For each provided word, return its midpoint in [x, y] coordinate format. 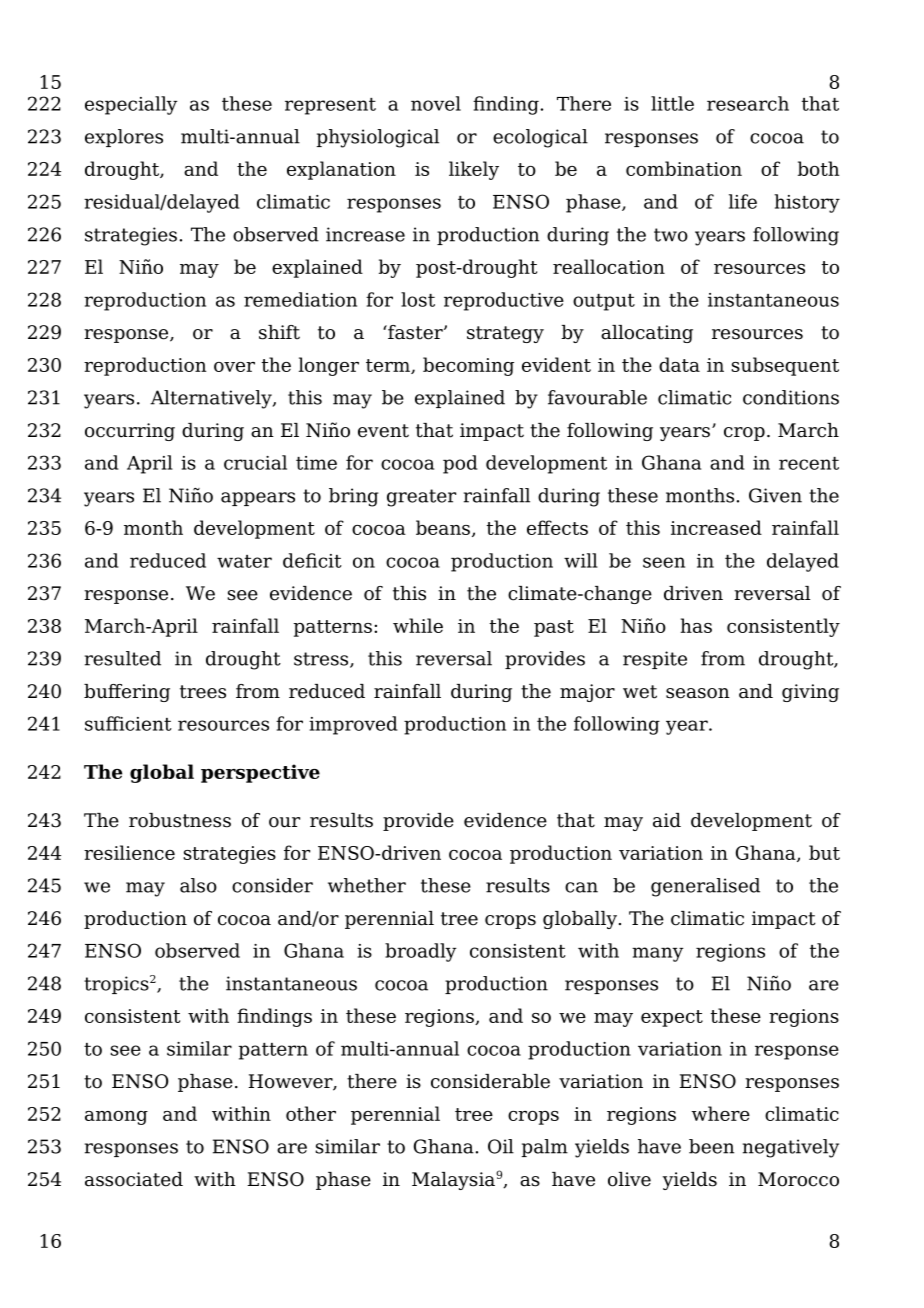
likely [474, 170]
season [698, 693]
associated [134, 1179]
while [418, 625]
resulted [123, 658]
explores [124, 138]
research [748, 103]
